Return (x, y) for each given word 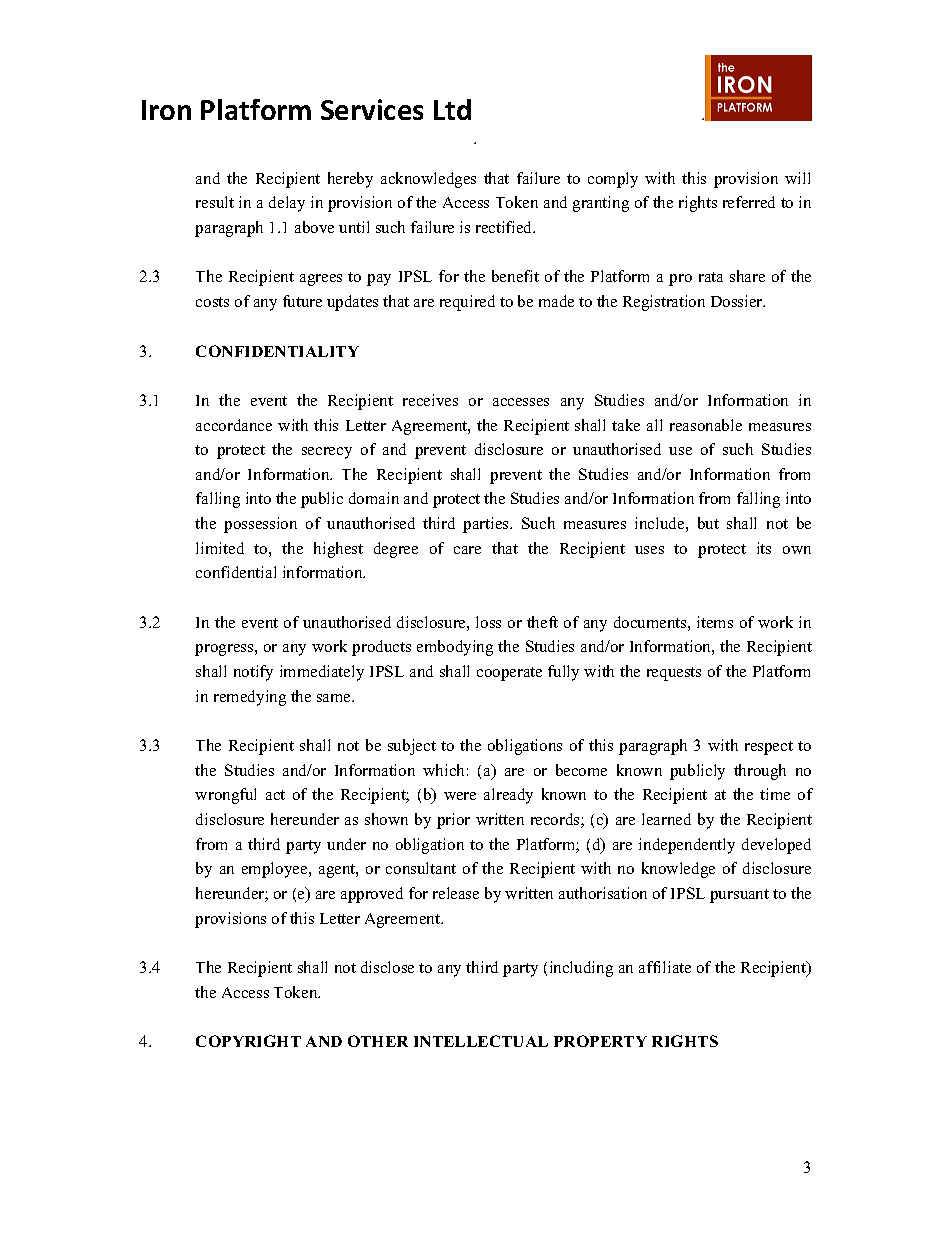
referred (749, 202)
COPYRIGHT (248, 1041)
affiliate (665, 967)
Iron (166, 110)
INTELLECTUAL (481, 1041)
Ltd (452, 109)
